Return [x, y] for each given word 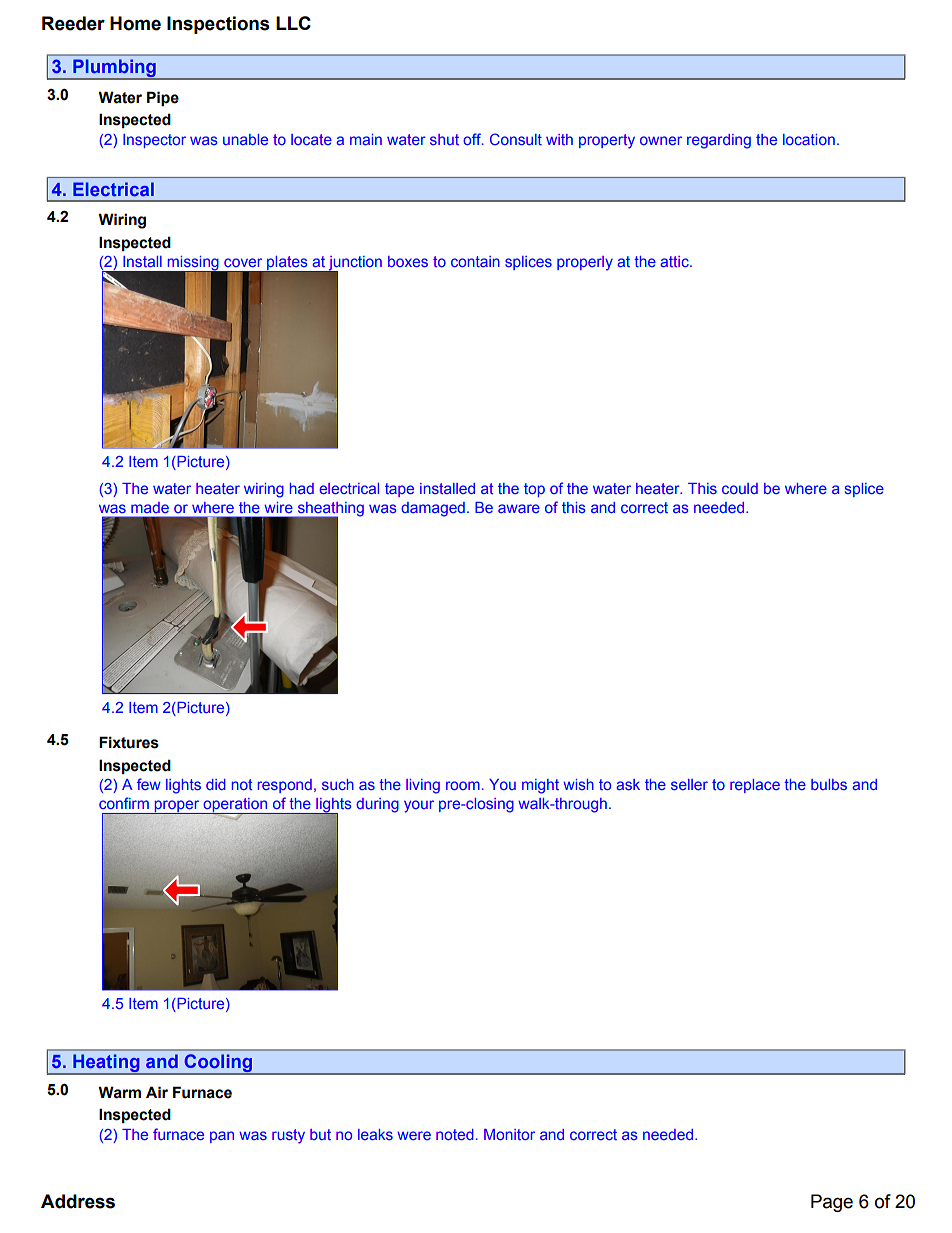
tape [399, 490]
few [149, 784]
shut [444, 139]
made [150, 507]
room [463, 785]
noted [455, 1134]
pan [222, 1137]
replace [755, 786]
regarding [719, 141]
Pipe [163, 98]
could [740, 488]
